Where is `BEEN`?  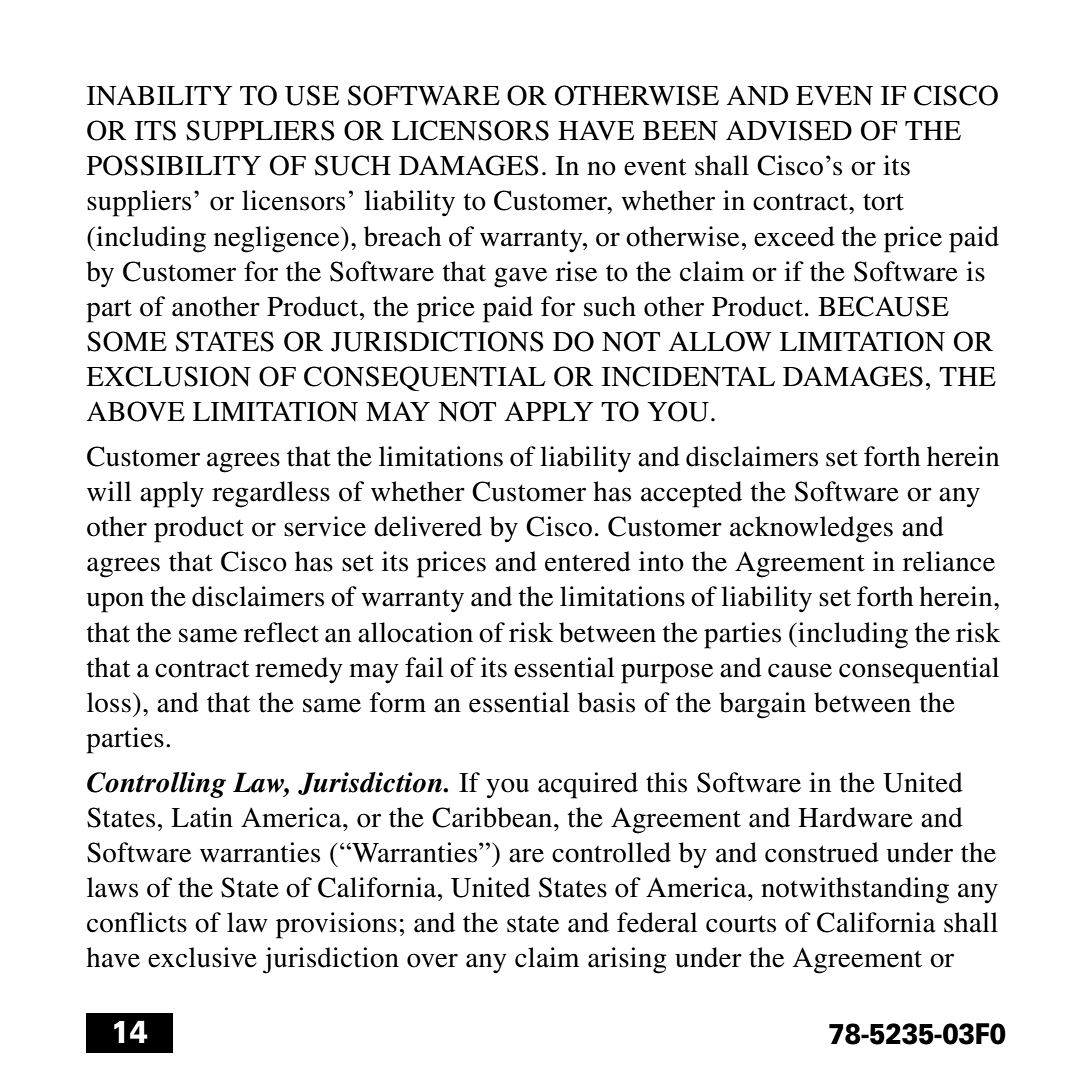
BEEN is located at coordinates (680, 130).
